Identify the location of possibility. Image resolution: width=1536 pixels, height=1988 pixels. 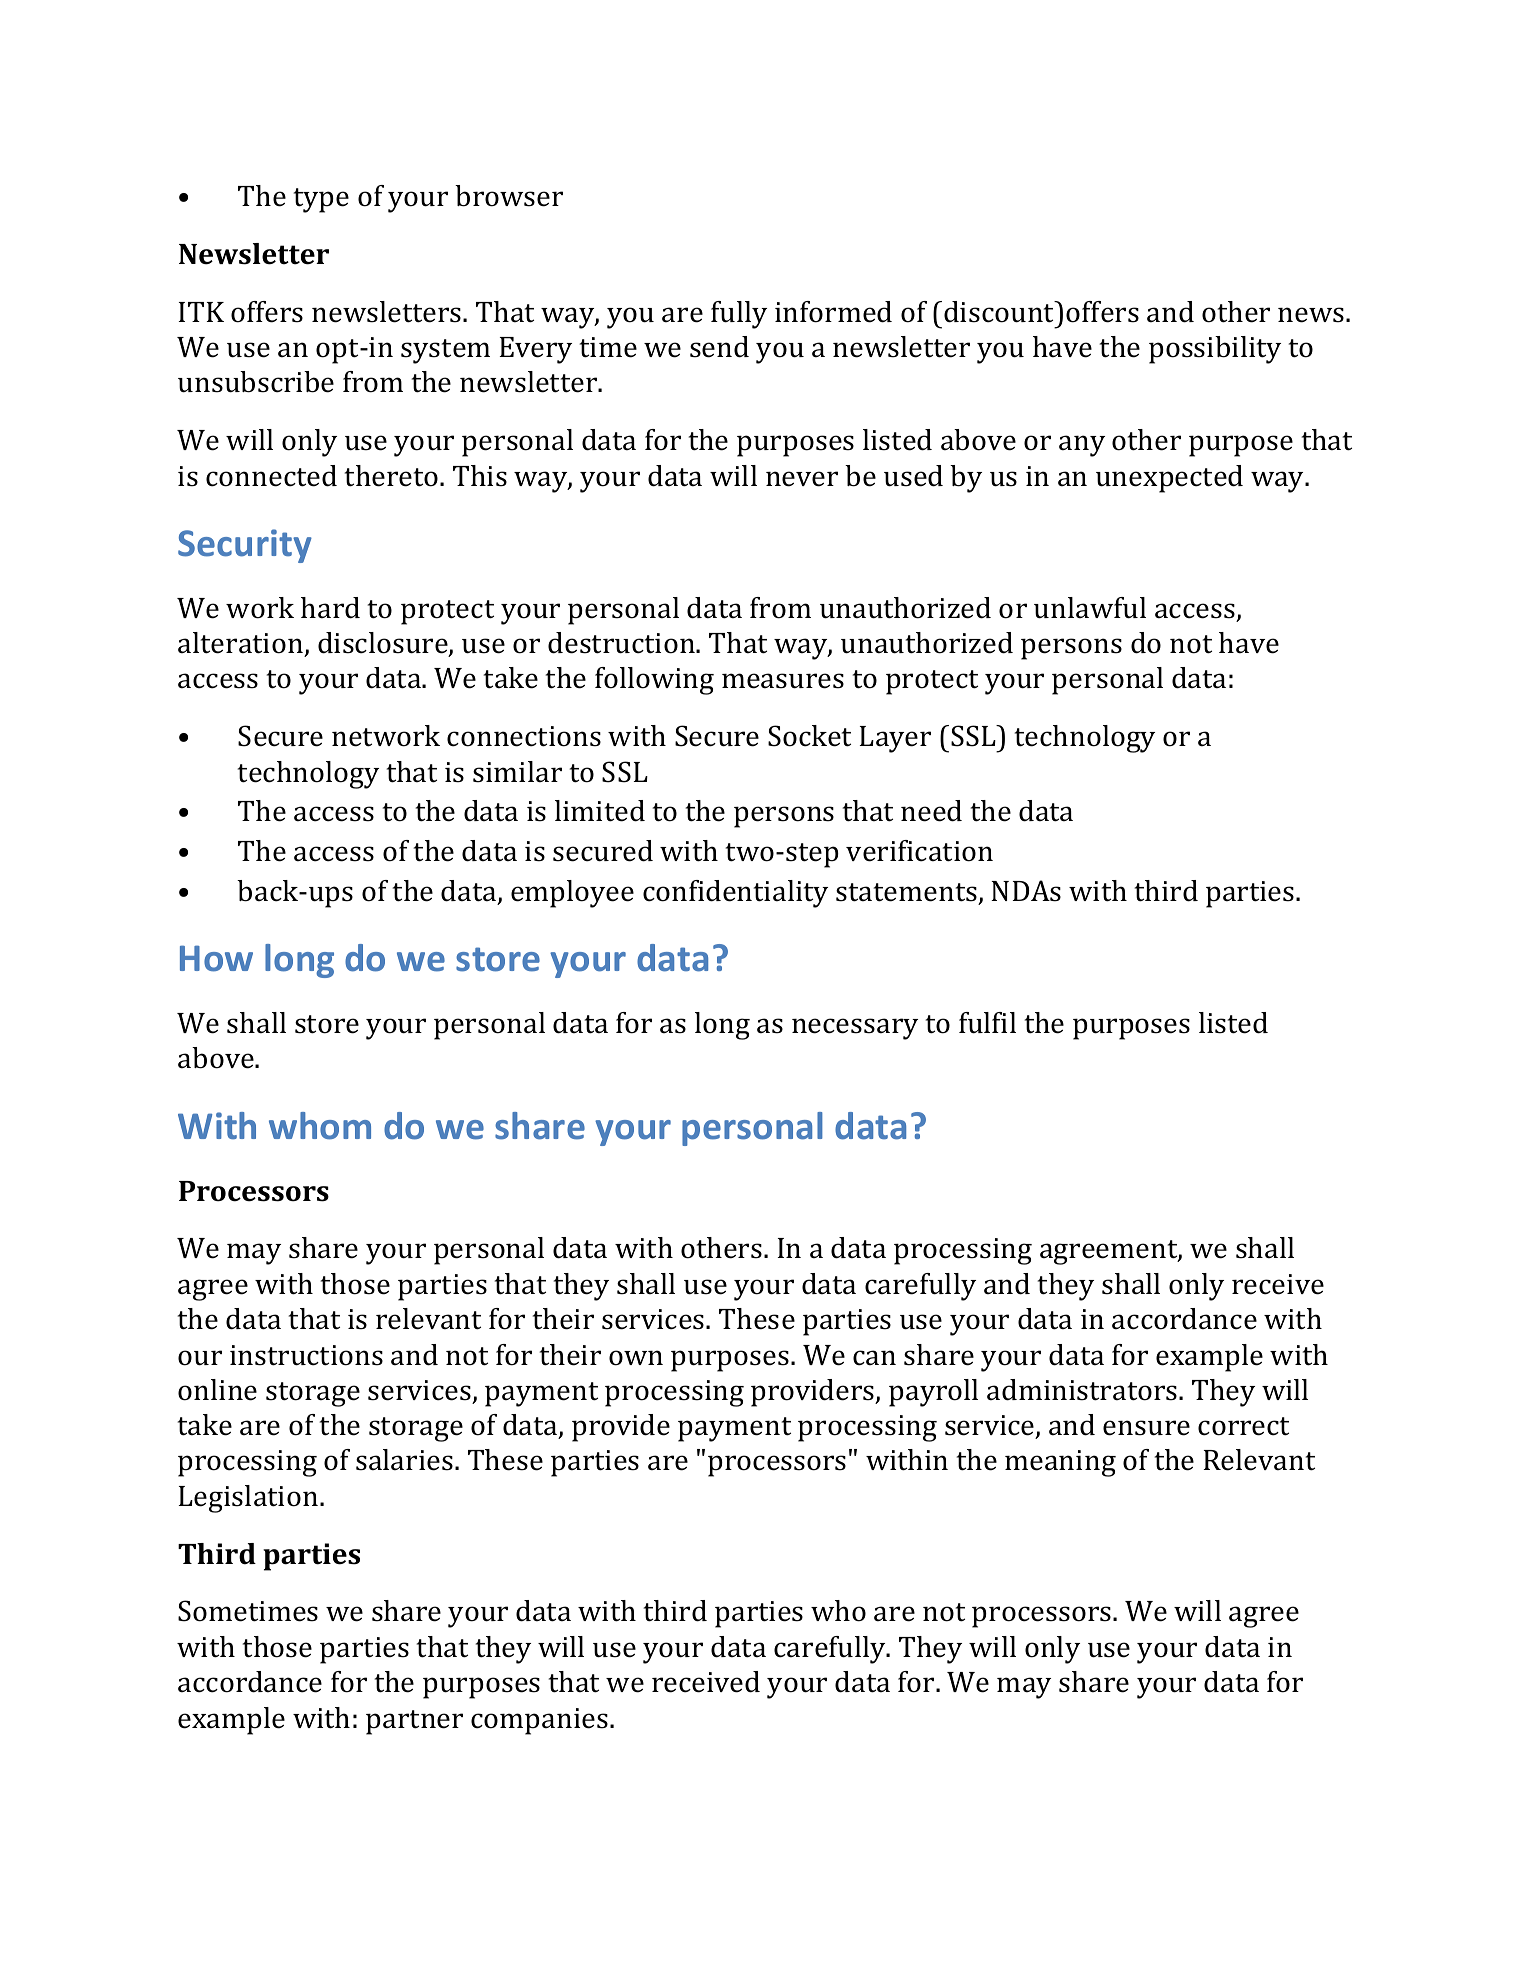
(1215, 350).
